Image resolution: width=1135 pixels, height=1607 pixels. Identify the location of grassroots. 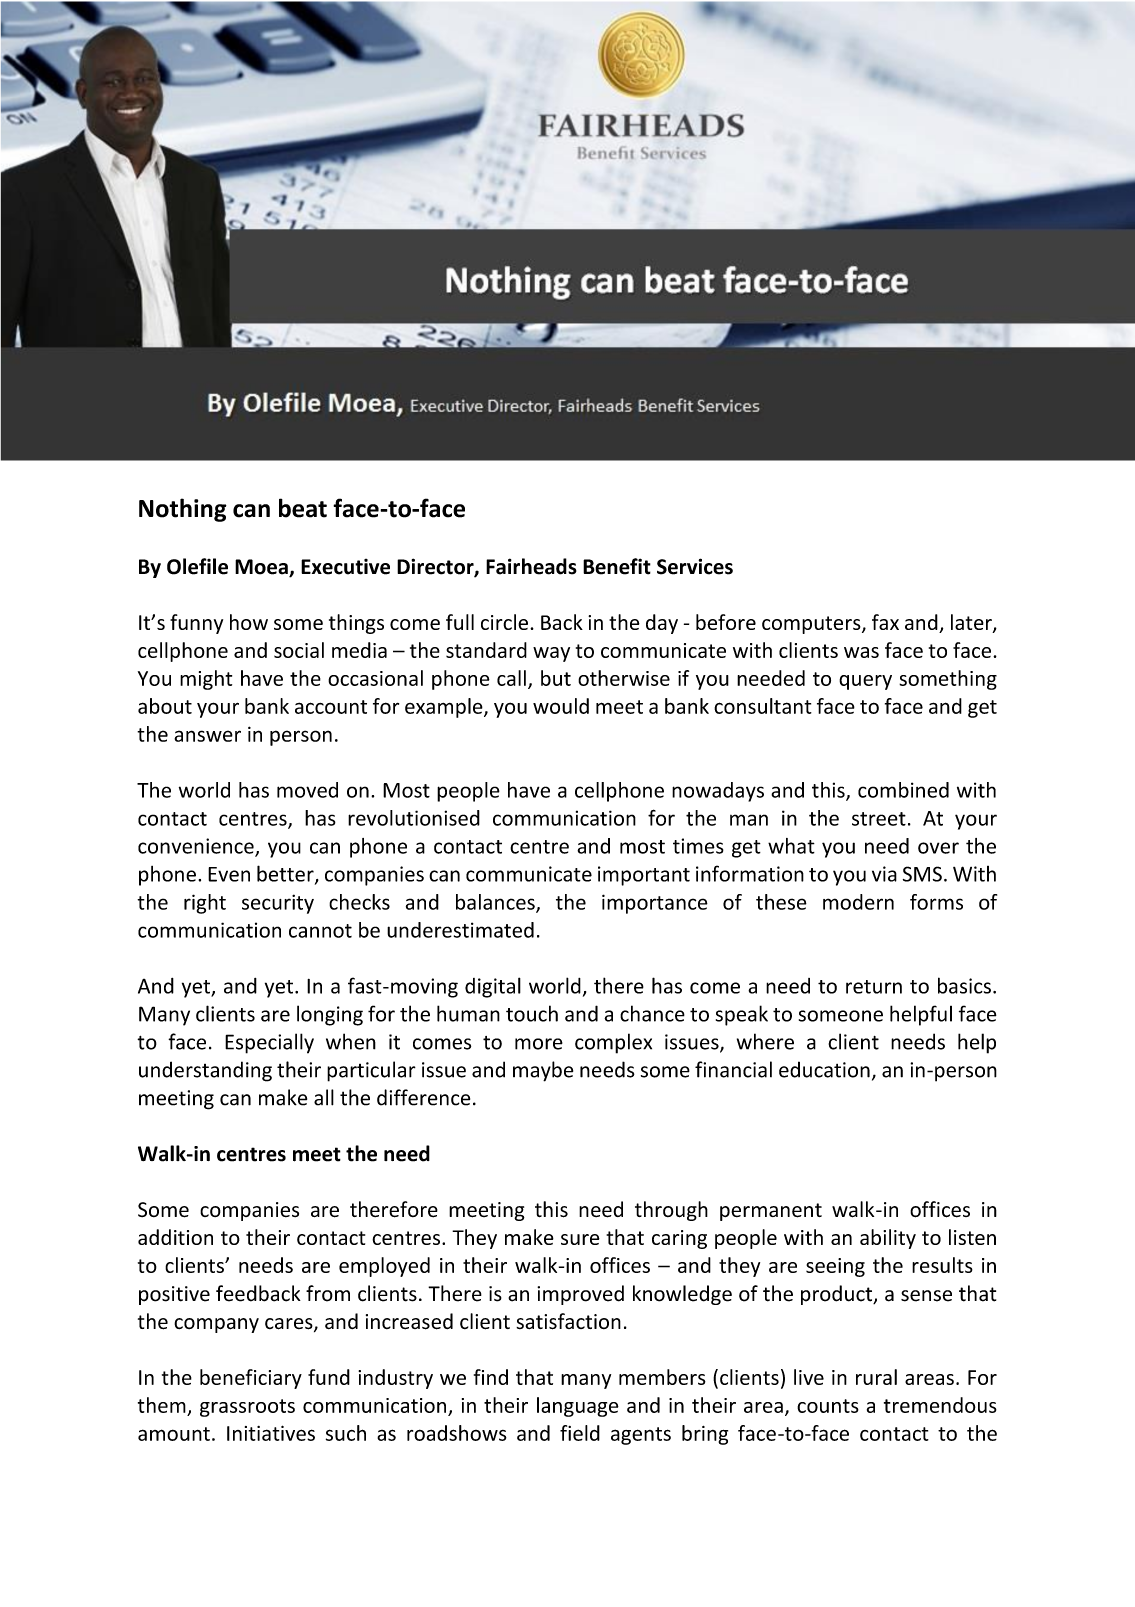
(247, 1408).
